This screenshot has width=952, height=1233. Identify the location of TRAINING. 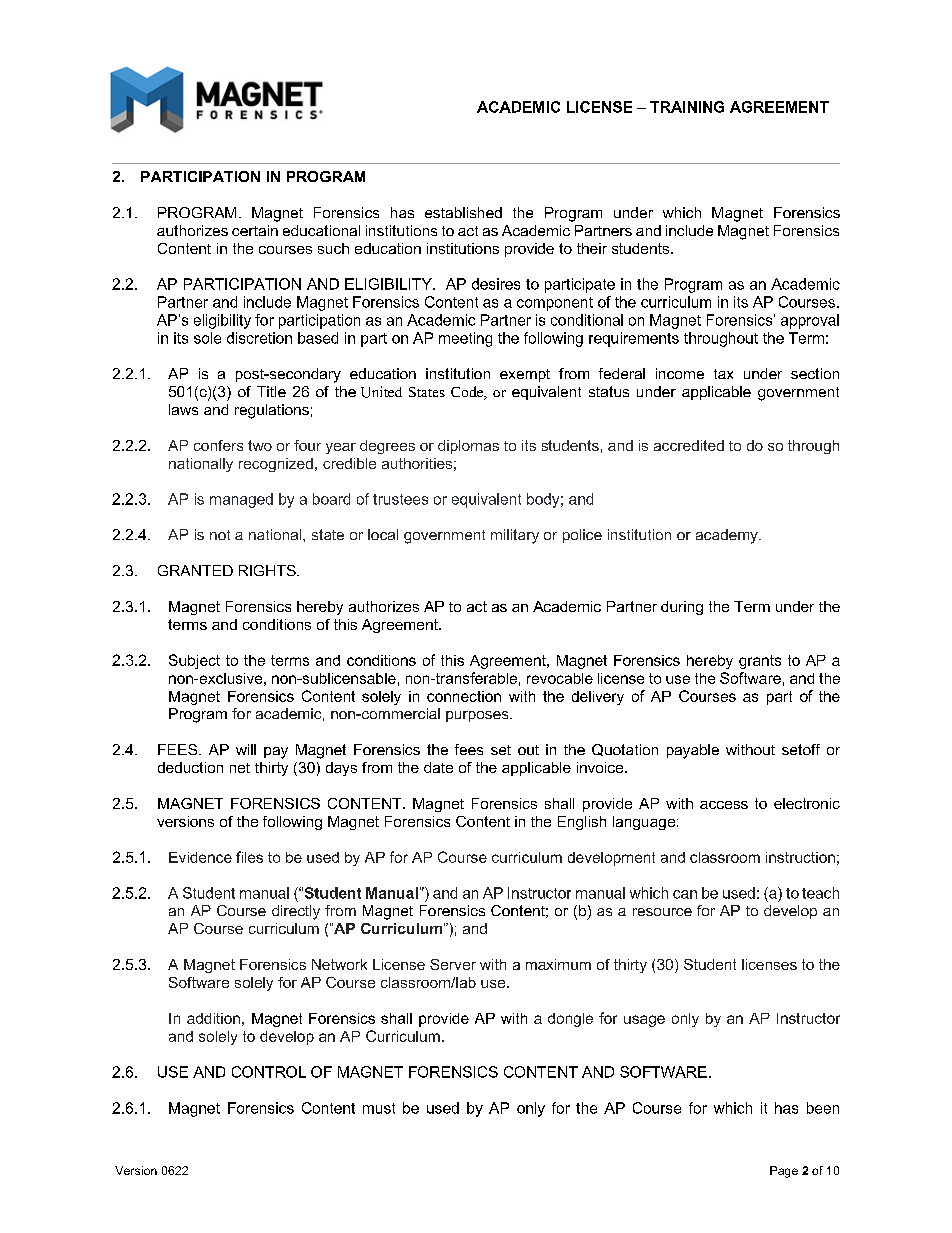
(687, 107).
